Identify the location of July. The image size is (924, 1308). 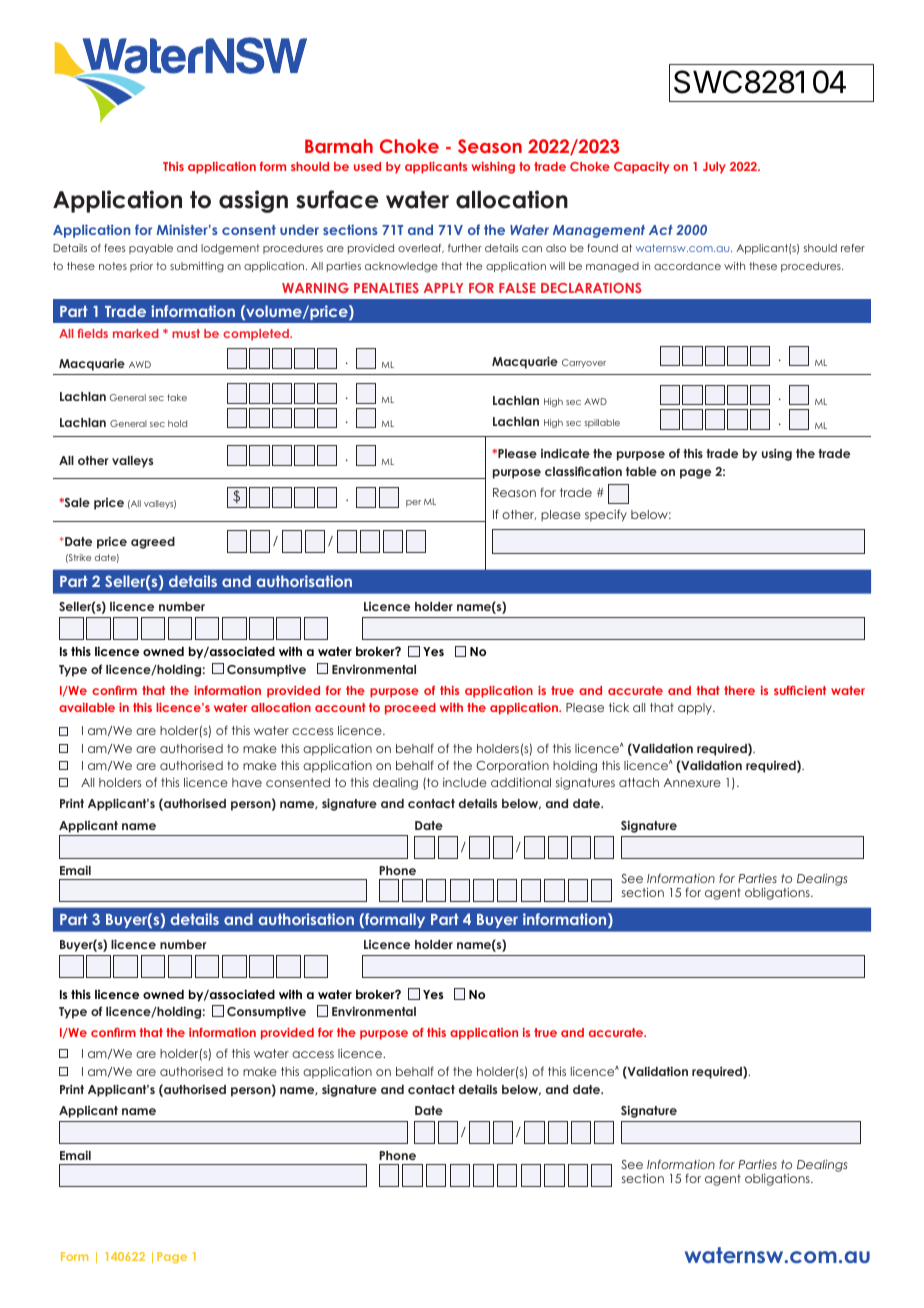
(714, 168).
